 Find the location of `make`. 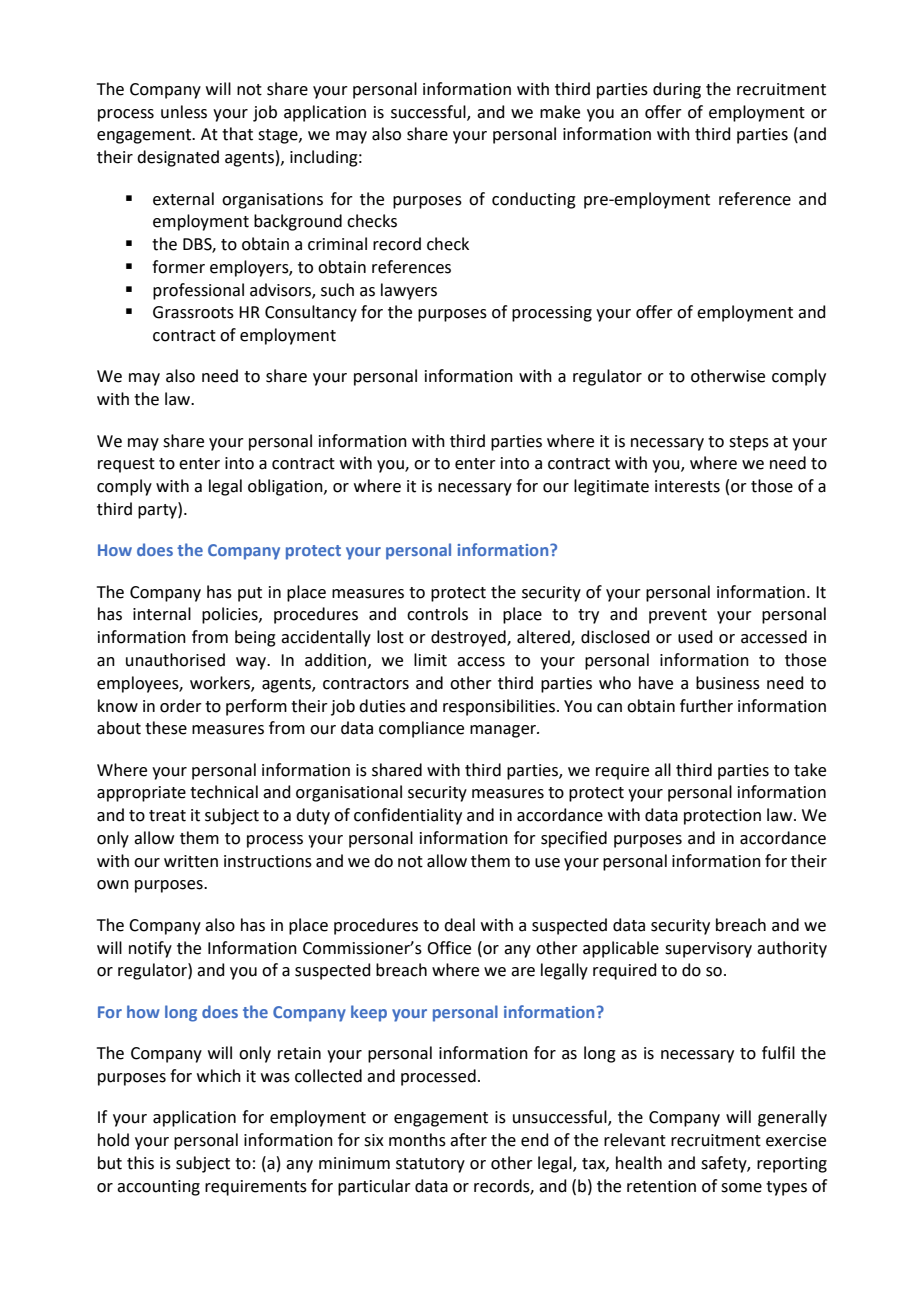

make is located at coordinates (560, 112).
